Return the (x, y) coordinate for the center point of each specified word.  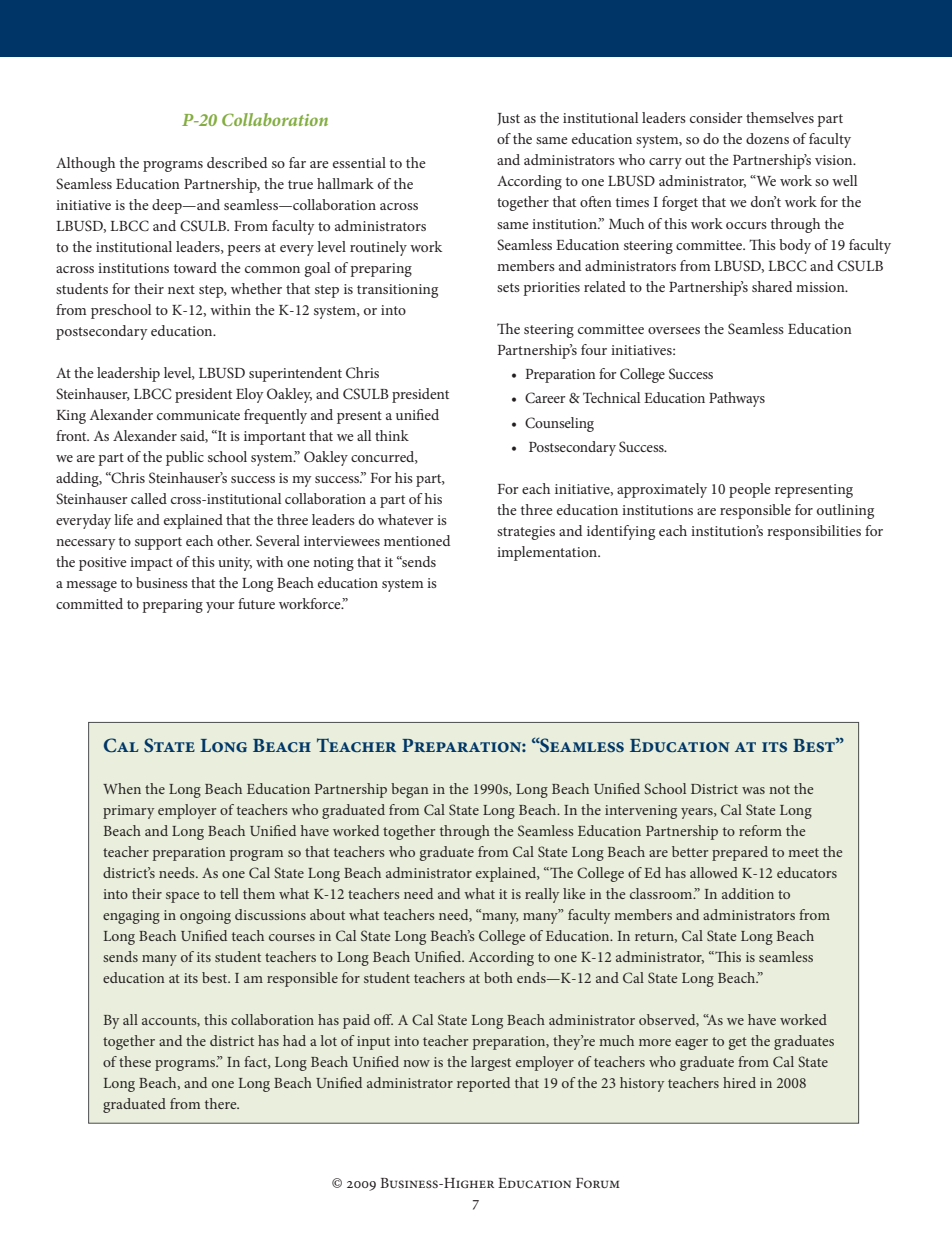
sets (508, 287)
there (222, 1103)
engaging (131, 917)
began (410, 790)
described (237, 162)
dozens (767, 138)
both (498, 977)
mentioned (417, 540)
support (158, 543)
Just (508, 119)
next (181, 289)
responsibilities (814, 532)
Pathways (737, 399)
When (122, 788)
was (753, 790)
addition (748, 893)
